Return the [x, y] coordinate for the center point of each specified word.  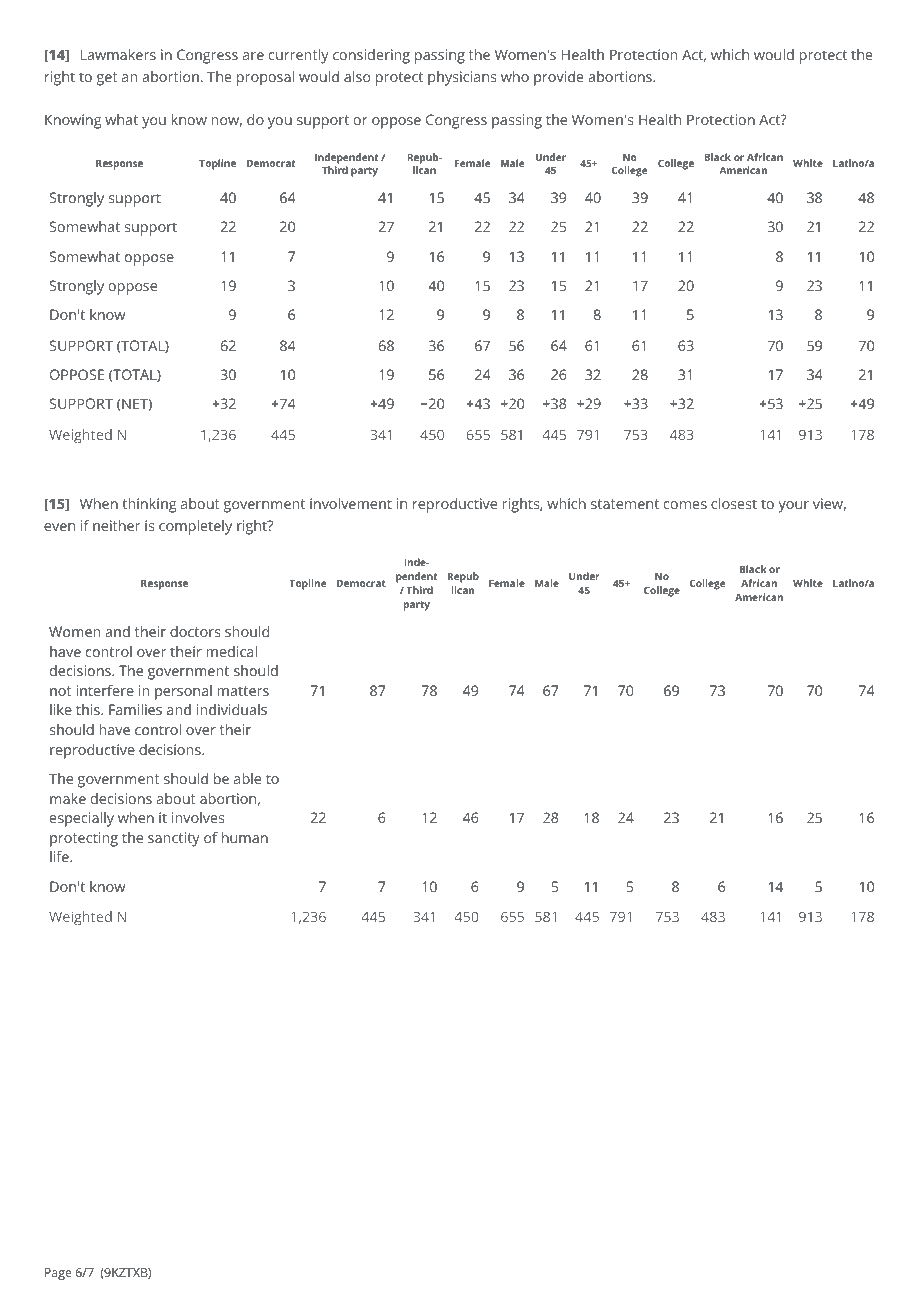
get [107, 79]
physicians [462, 78]
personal [183, 692]
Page [58, 1274]
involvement [351, 503]
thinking [149, 505]
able [247, 778]
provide [559, 78]
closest [734, 503]
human [245, 837]
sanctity [174, 839]
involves [198, 817]
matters [243, 691]
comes [685, 505]
